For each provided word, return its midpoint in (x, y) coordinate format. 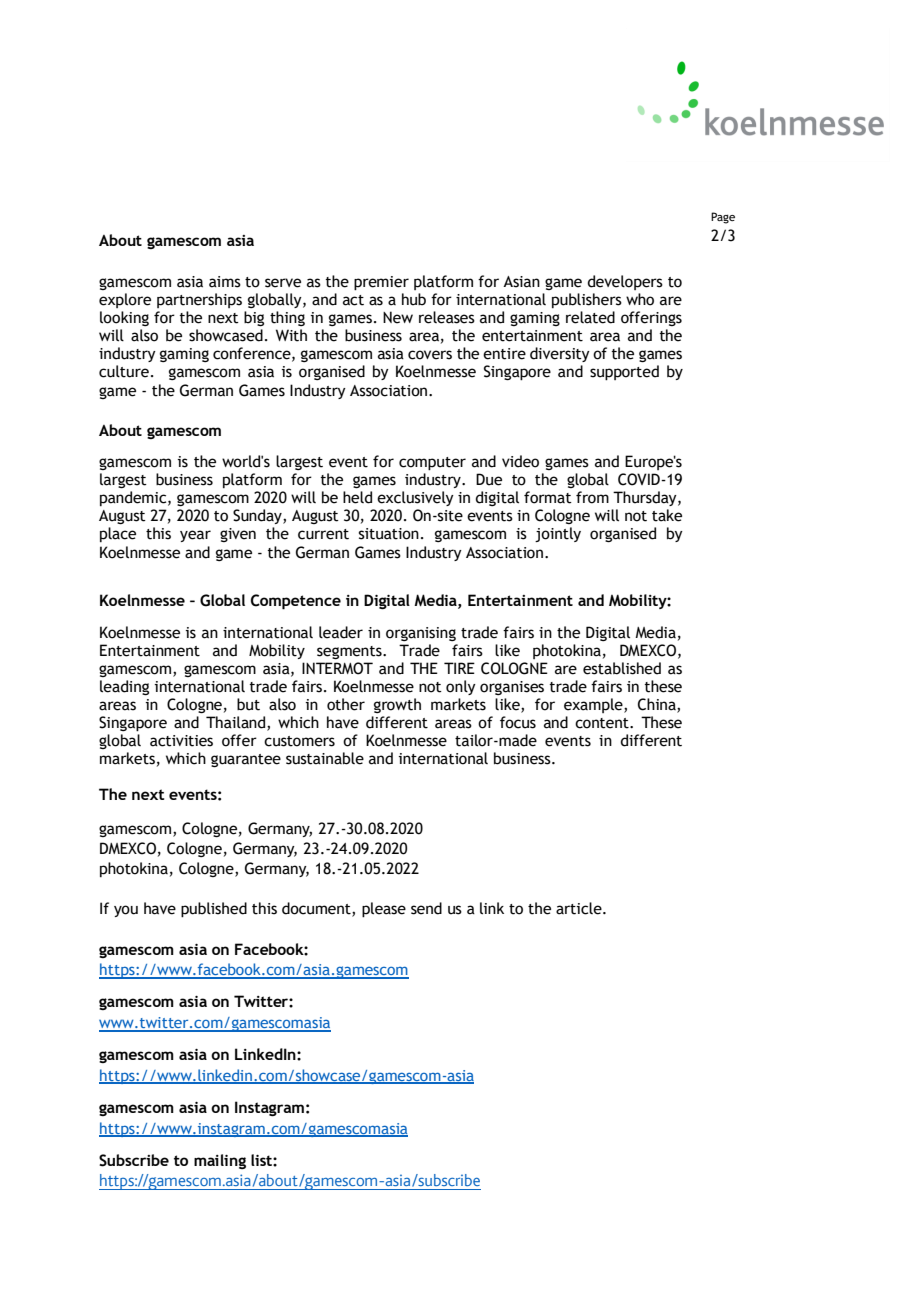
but (248, 704)
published (214, 910)
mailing (220, 1161)
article (580, 908)
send (426, 908)
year (195, 536)
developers (625, 282)
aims (225, 282)
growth (397, 705)
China (658, 705)
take (667, 515)
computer (432, 464)
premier (381, 283)
